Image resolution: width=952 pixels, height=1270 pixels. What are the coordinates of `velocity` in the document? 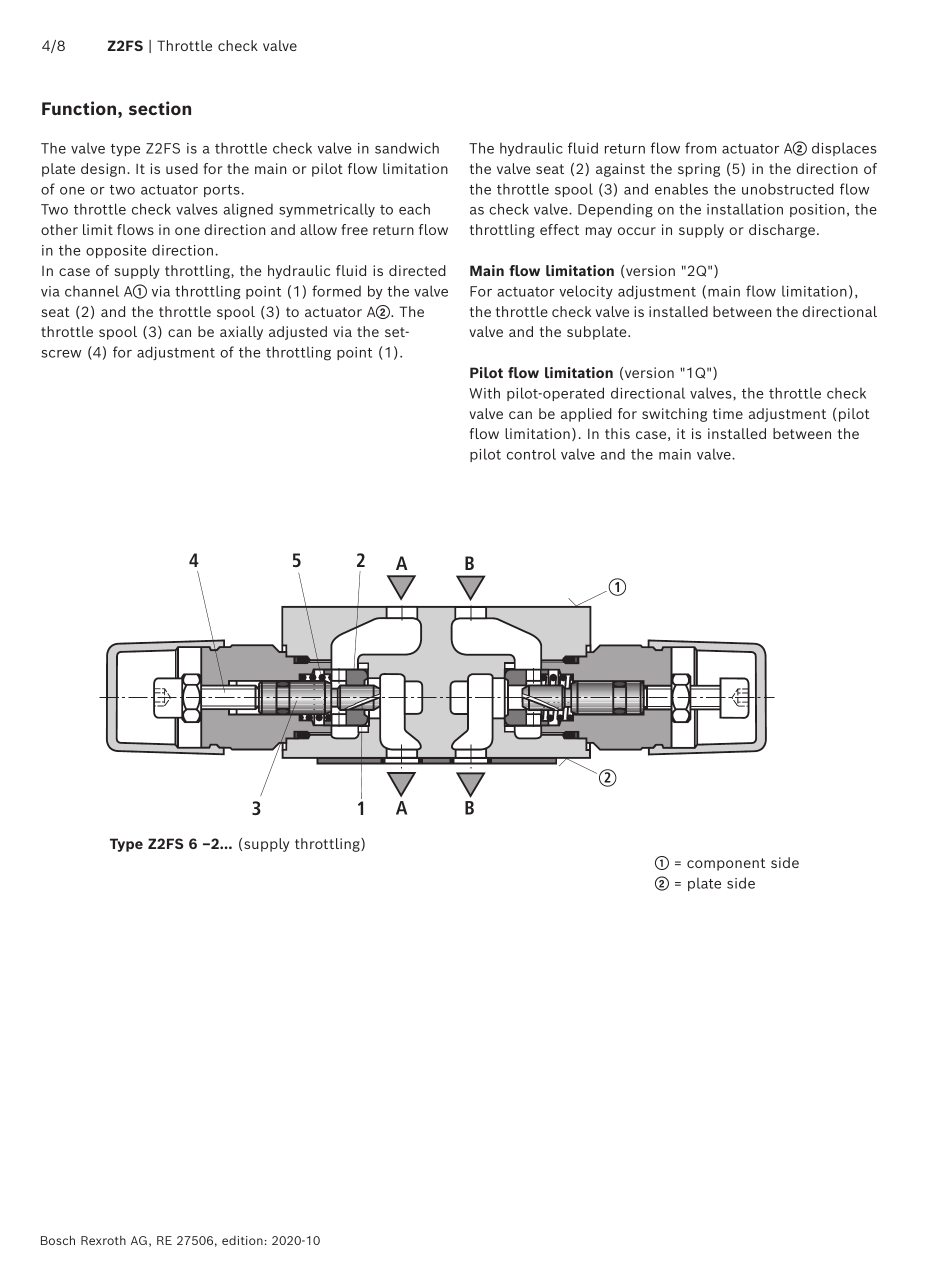 It's located at (586, 292).
